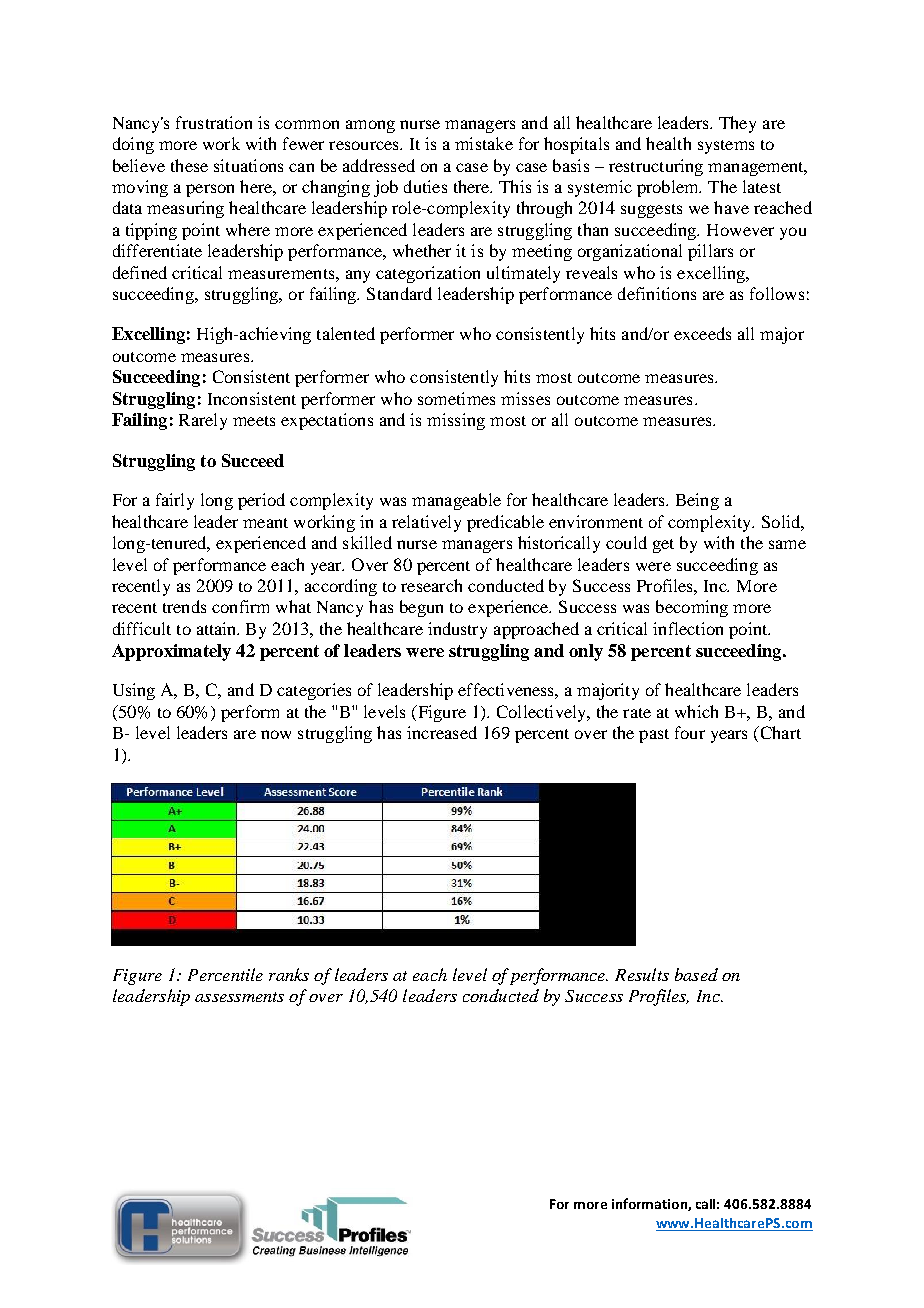 The height and width of the screenshot is (1308, 924). I want to click on Using, so click(134, 691).
